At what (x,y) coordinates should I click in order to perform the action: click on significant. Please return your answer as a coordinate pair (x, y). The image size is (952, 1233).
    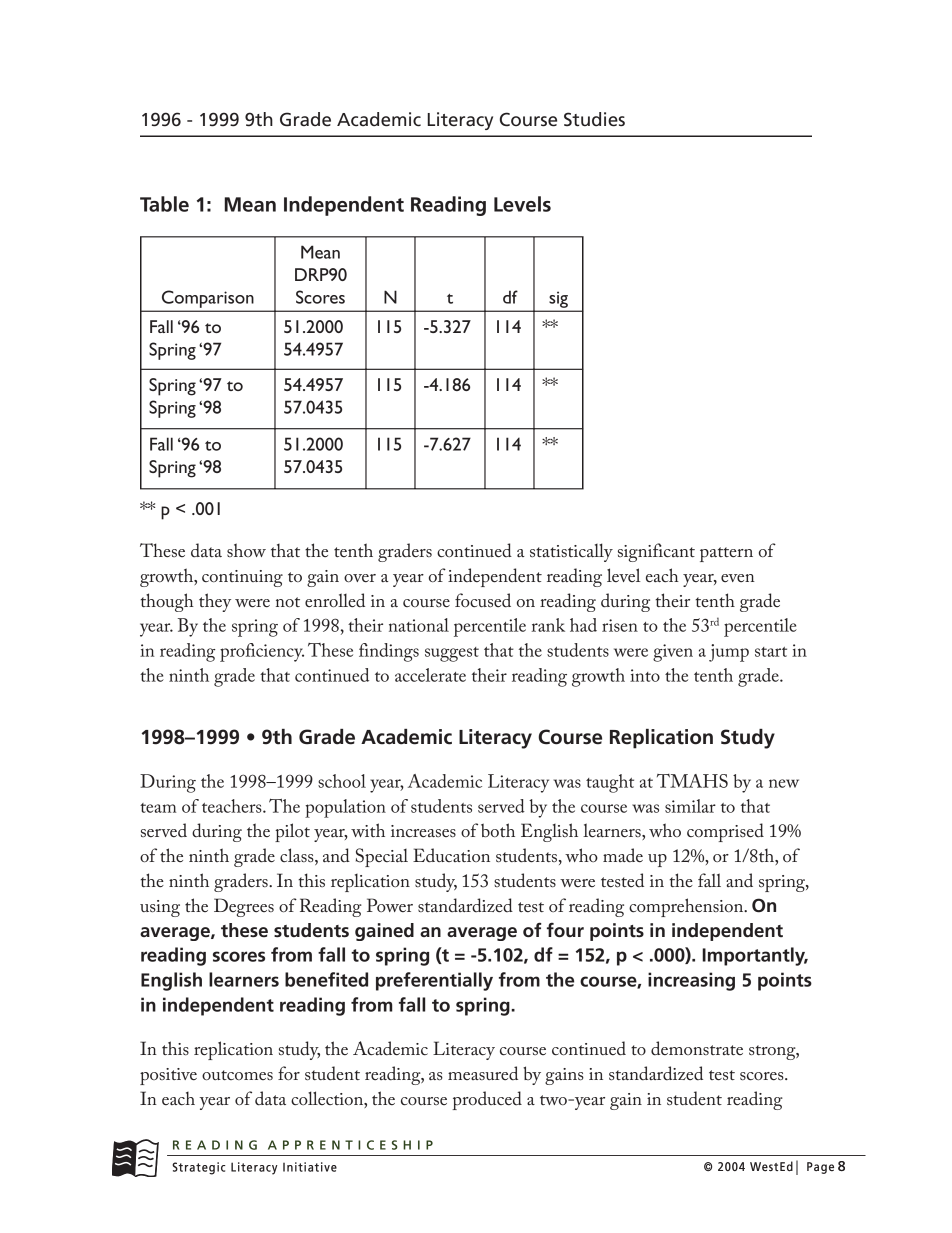
    Looking at the image, I should click on (656, 552).
